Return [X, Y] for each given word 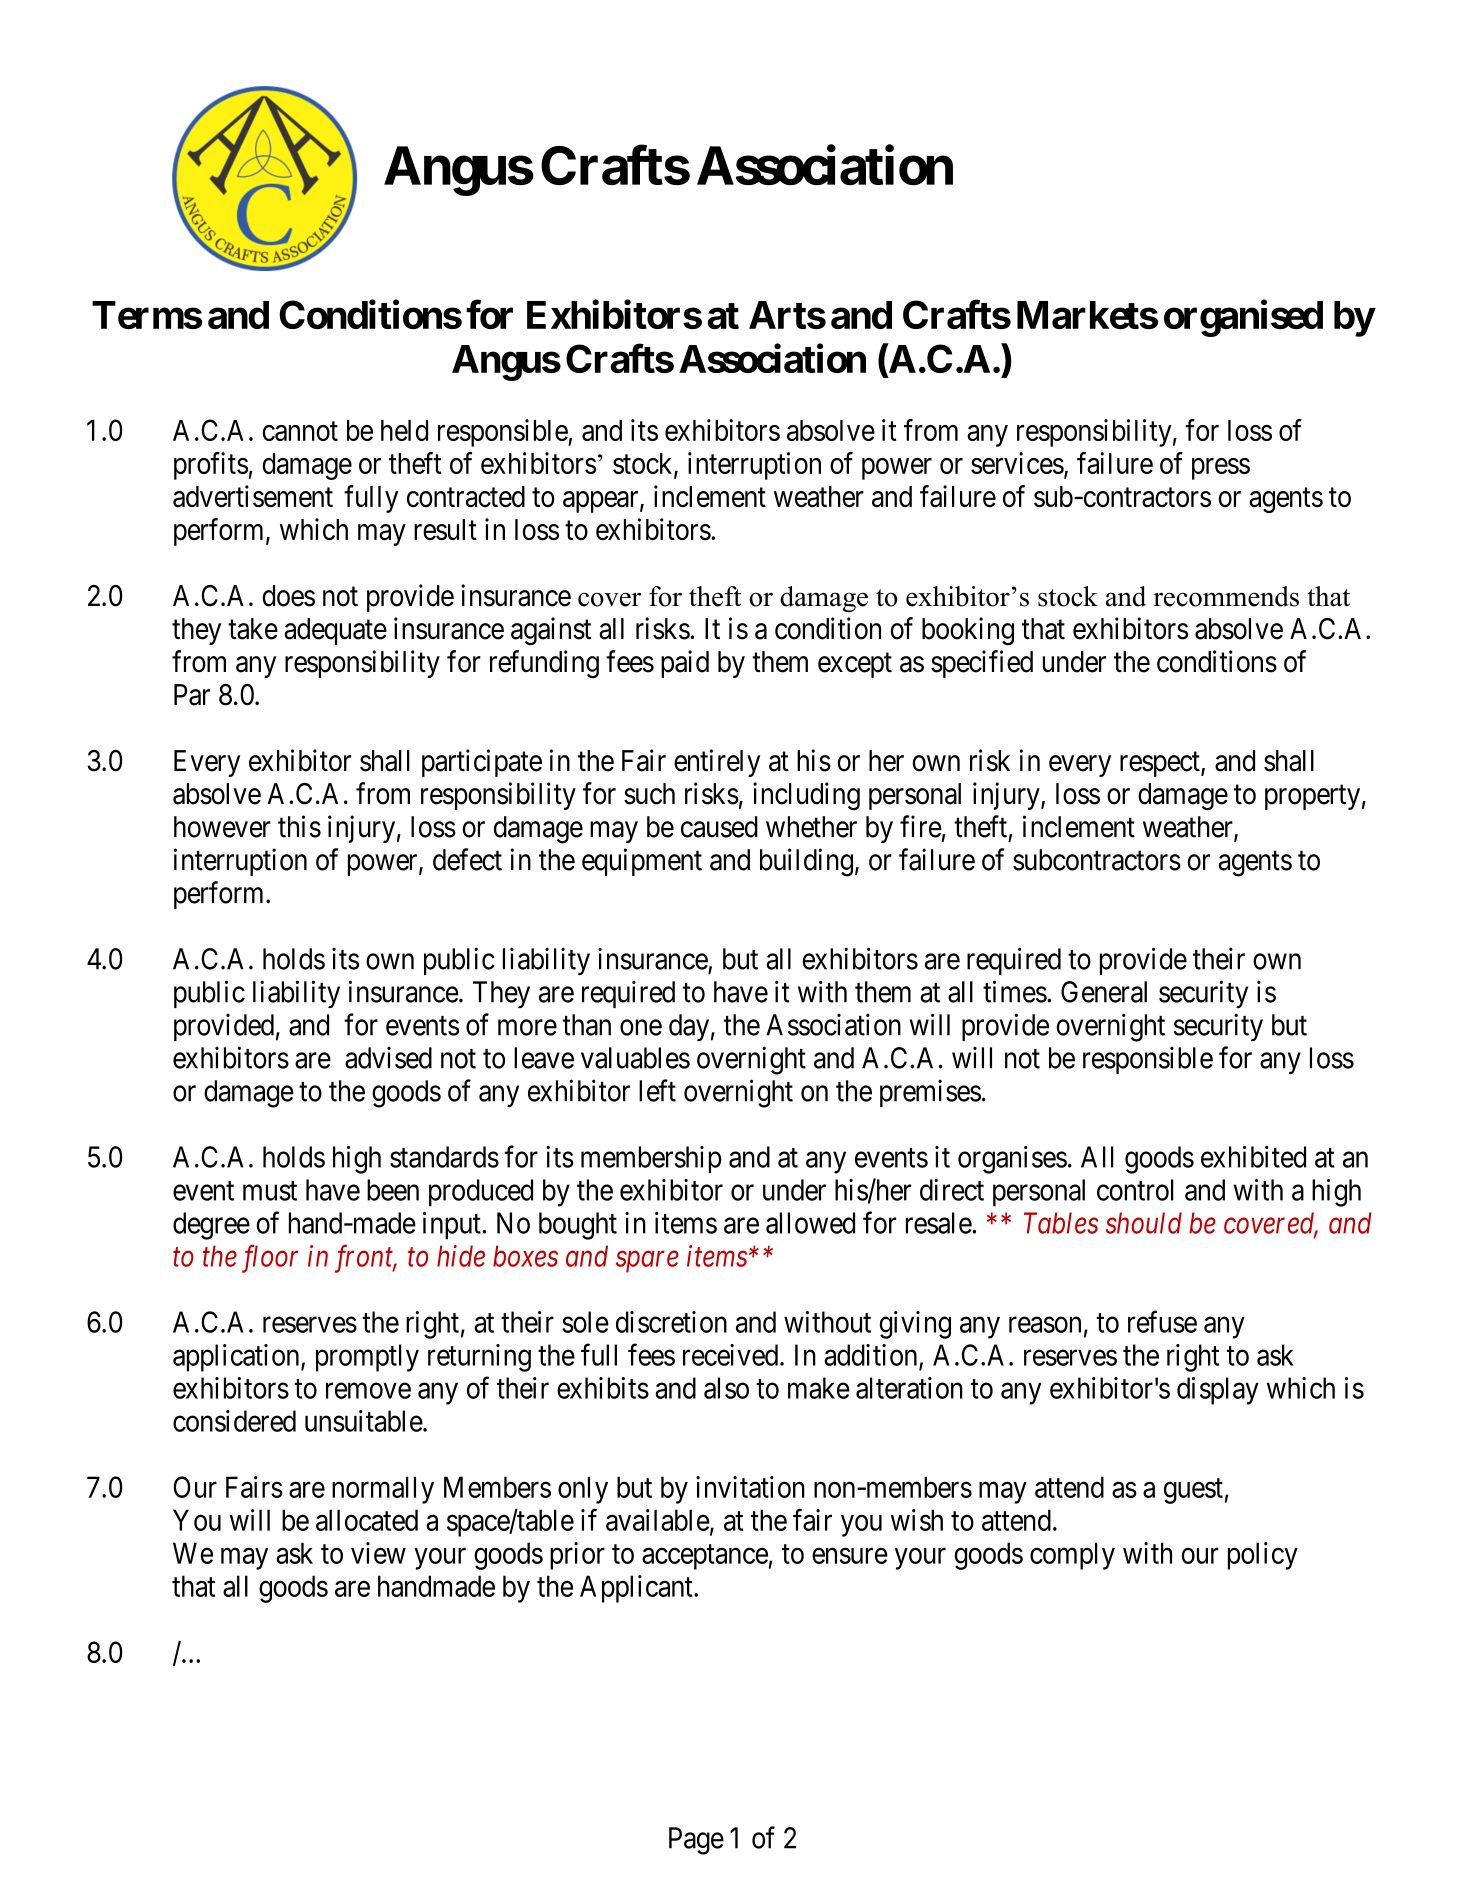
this [299, 826]
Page [696, 1841]
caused [719, 827]
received [732, 1355]
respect [1161, 764]
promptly [367, 1358]
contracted [466, 497]
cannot [300, 431]
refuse [1162, 1321]
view [378, 1553]
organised [1243, 318]
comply [1072, 1556]
